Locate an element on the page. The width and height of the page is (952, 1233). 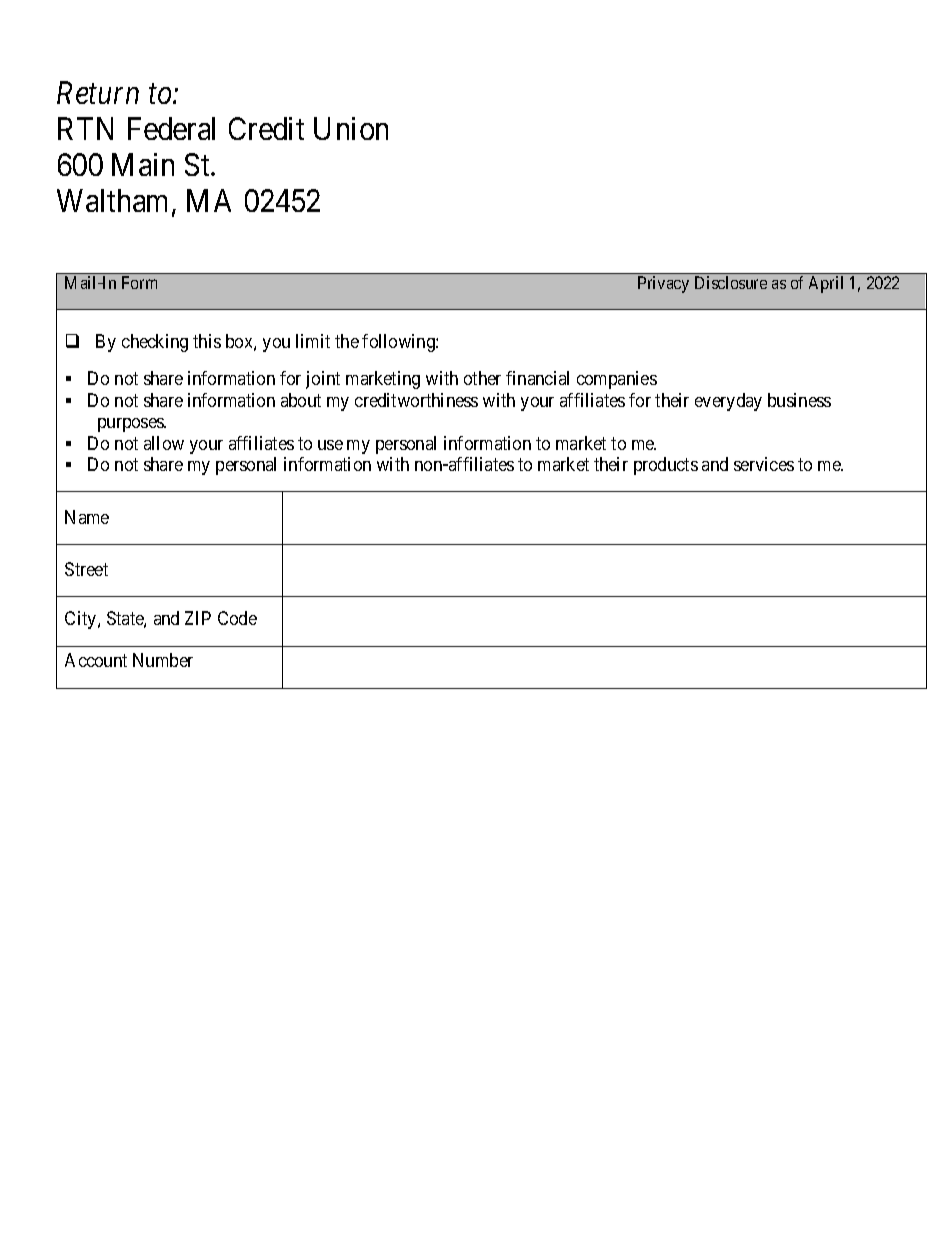
Union is located at coordinates (351, 128).
